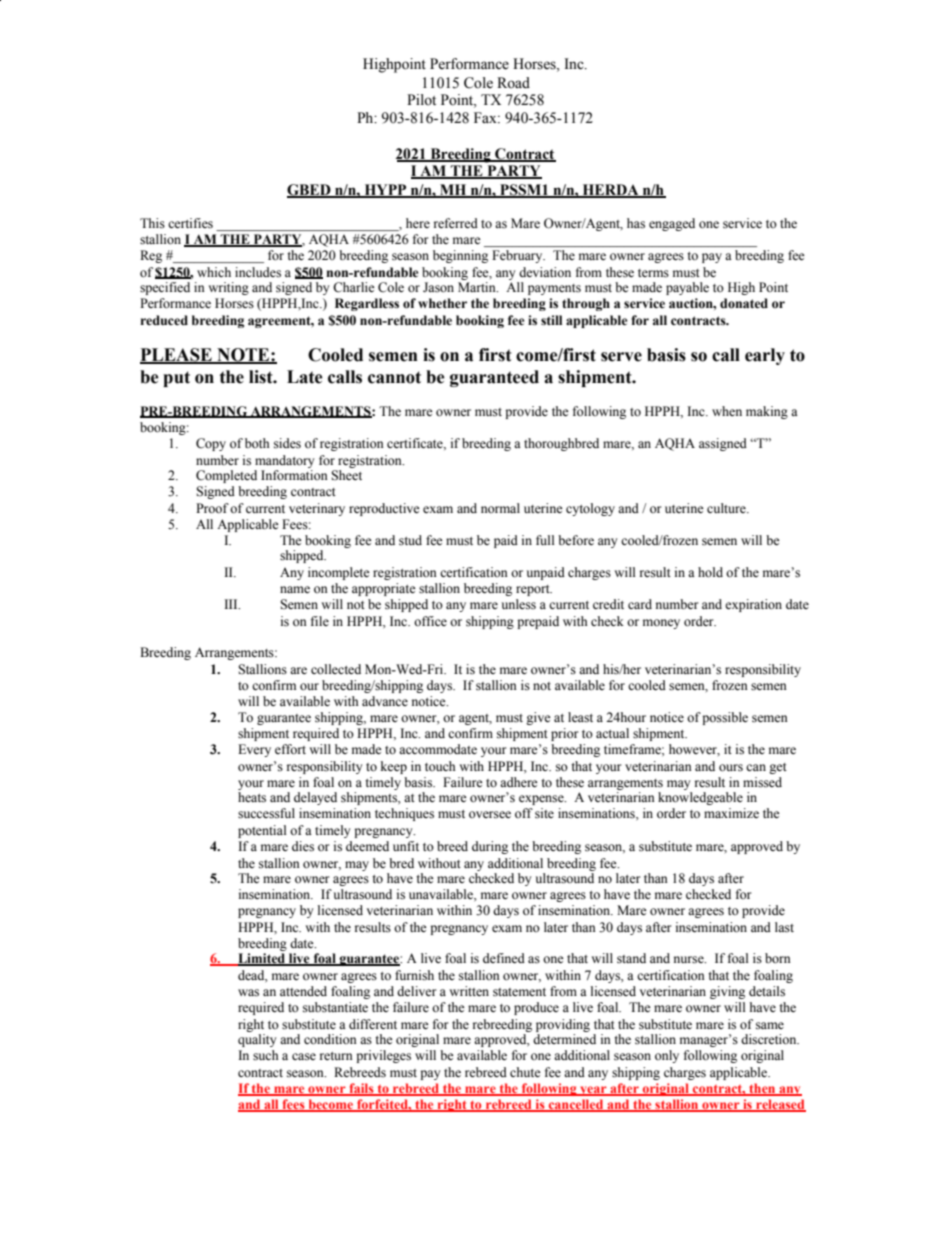  Describe the element at coordinates (266, 1055) in the page. I see `such` at that location.
